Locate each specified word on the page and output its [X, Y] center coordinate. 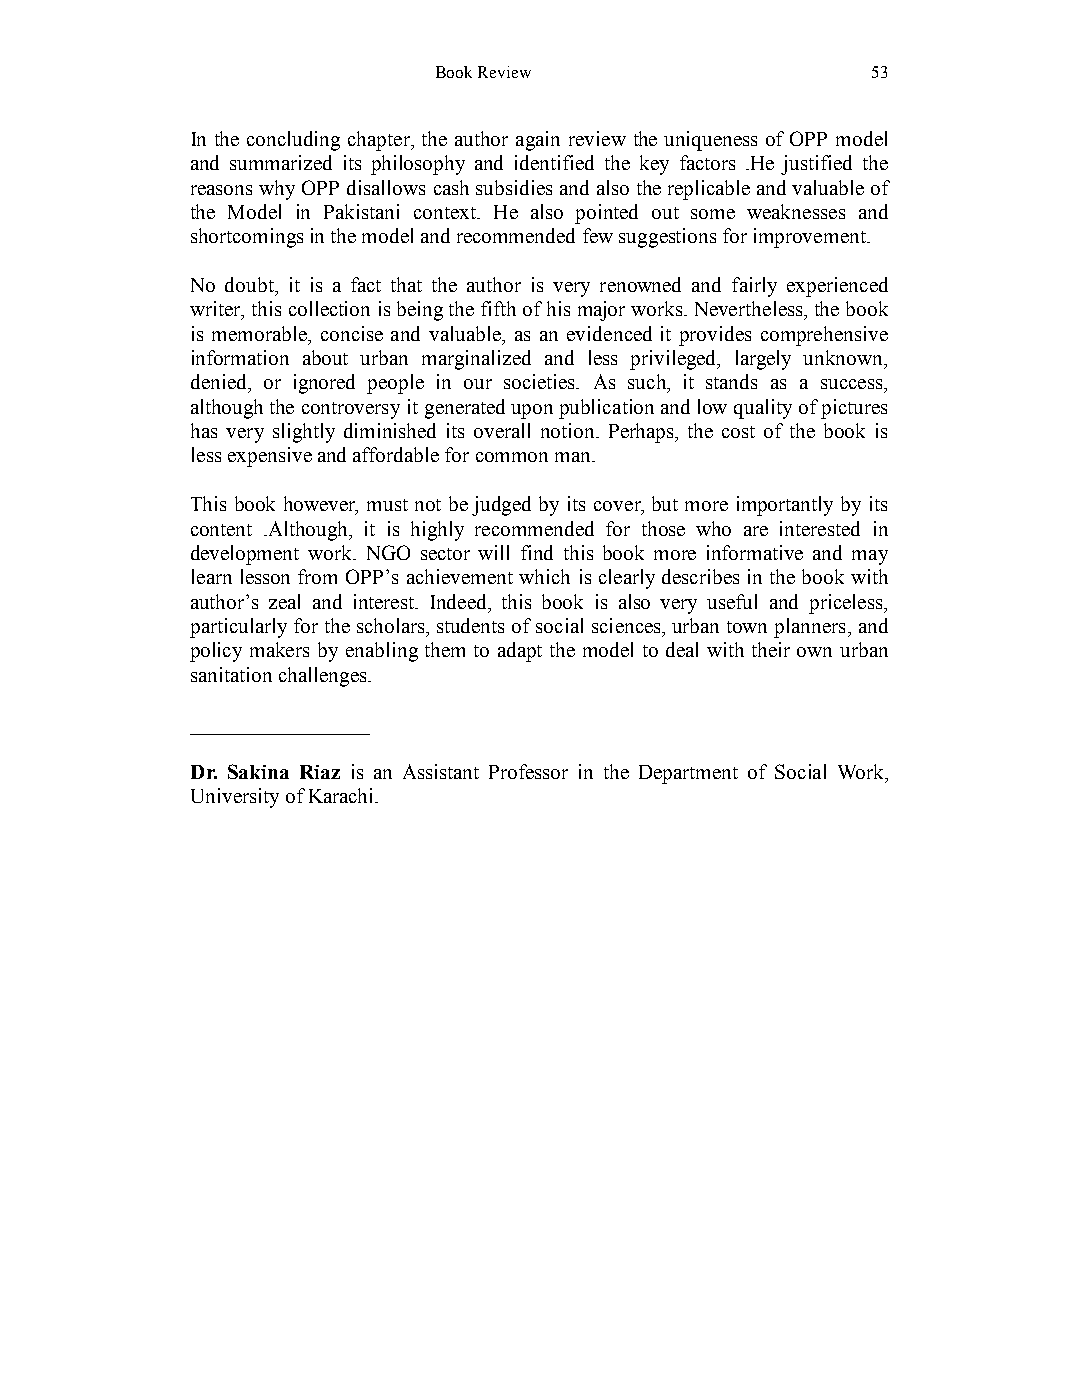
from [317, 576]
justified [816, 165]
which [544, 576]
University [235, 798]
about [325, 357]
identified [554, 162]
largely [763, 360]
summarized [281, 162]
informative [755, 552]
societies [541, 381]
